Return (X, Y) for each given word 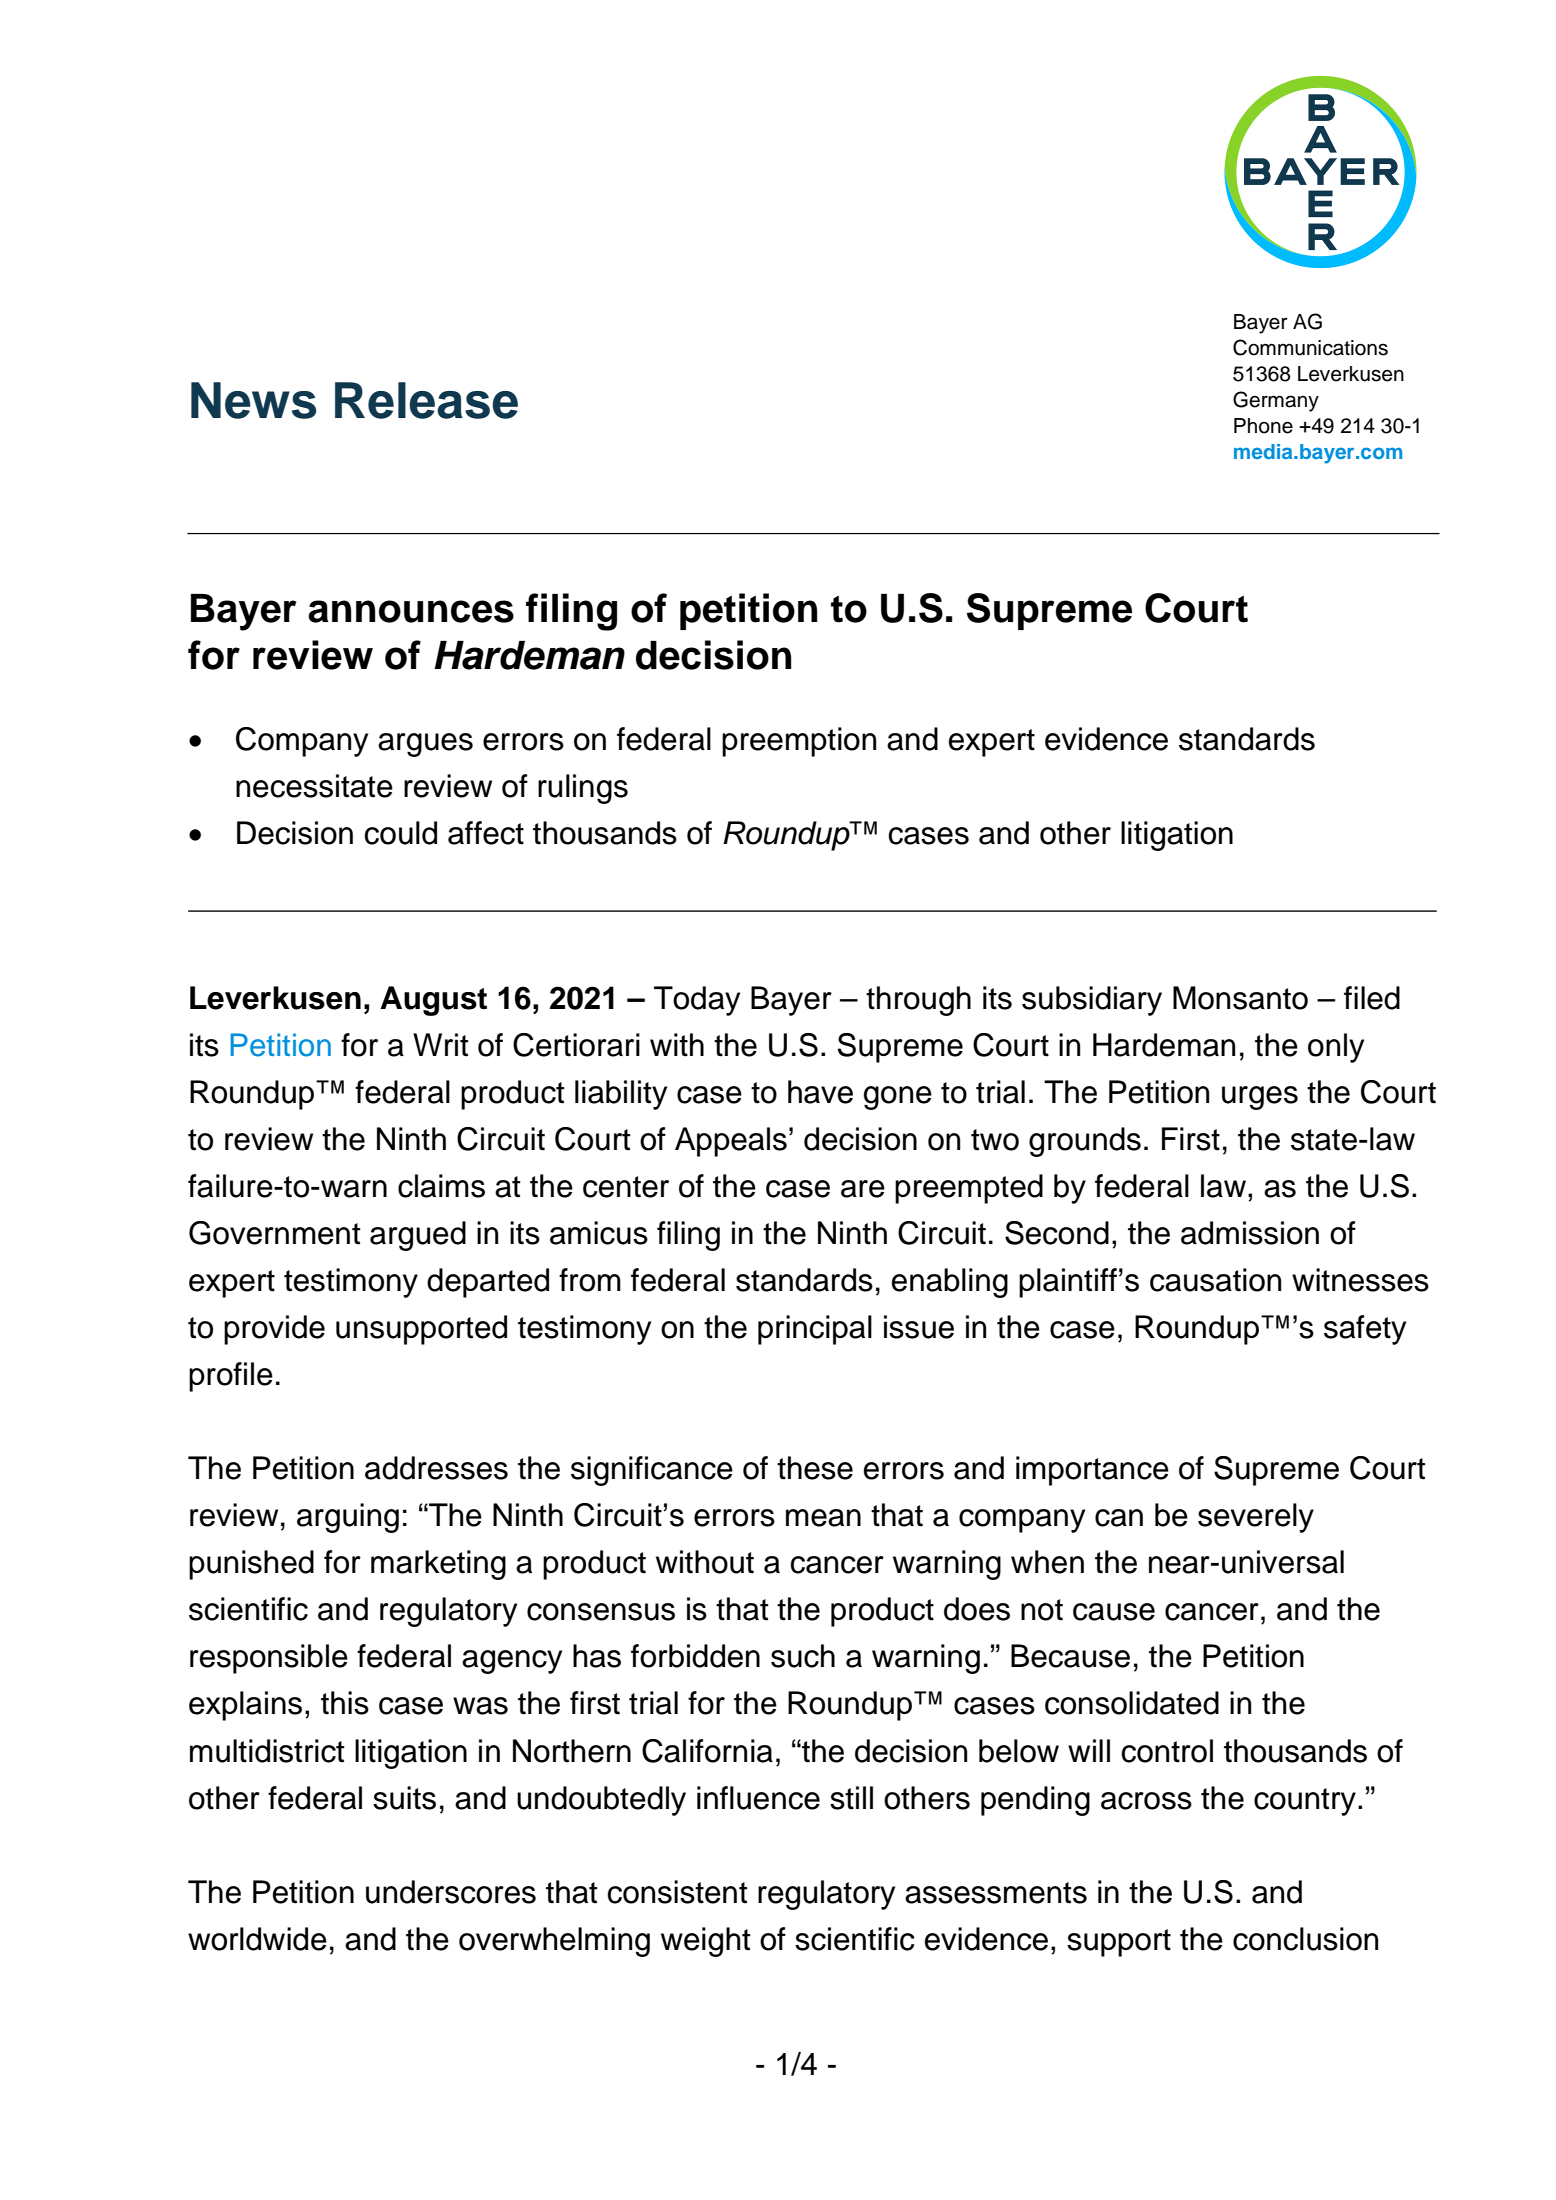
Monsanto (1240, 998)
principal (815, 1330)
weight (705, 1942)
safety (1365, 1330)
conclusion (1305, 1939)
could (400, 833)
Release (426, 400)
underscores (451, 1892)
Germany (1276, 401)
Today (697, 1001)
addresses (436, 1468)
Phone (1263, 426)
